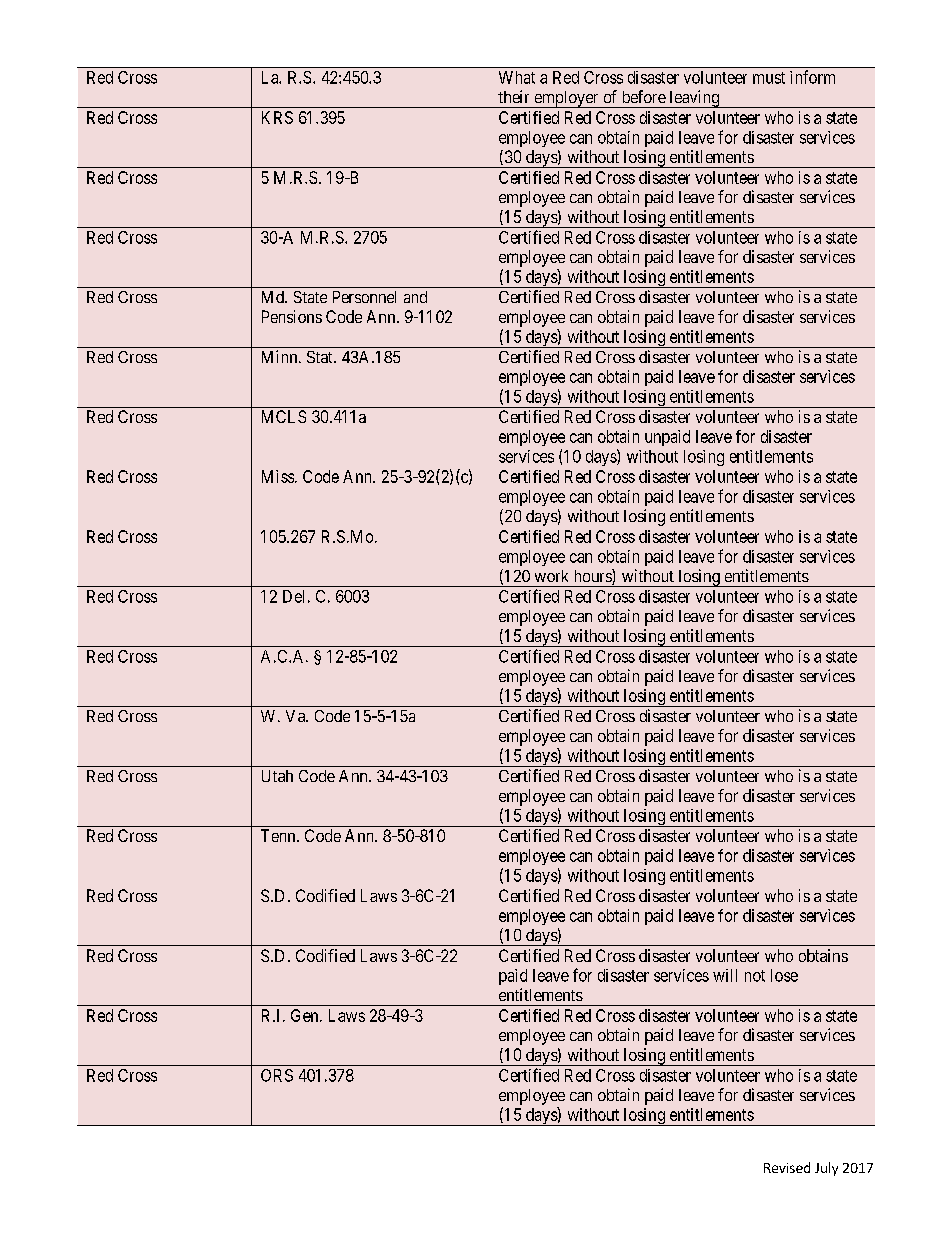 This page has height=1233, width=952. I want to click on Pensions, so click(292, 316).
